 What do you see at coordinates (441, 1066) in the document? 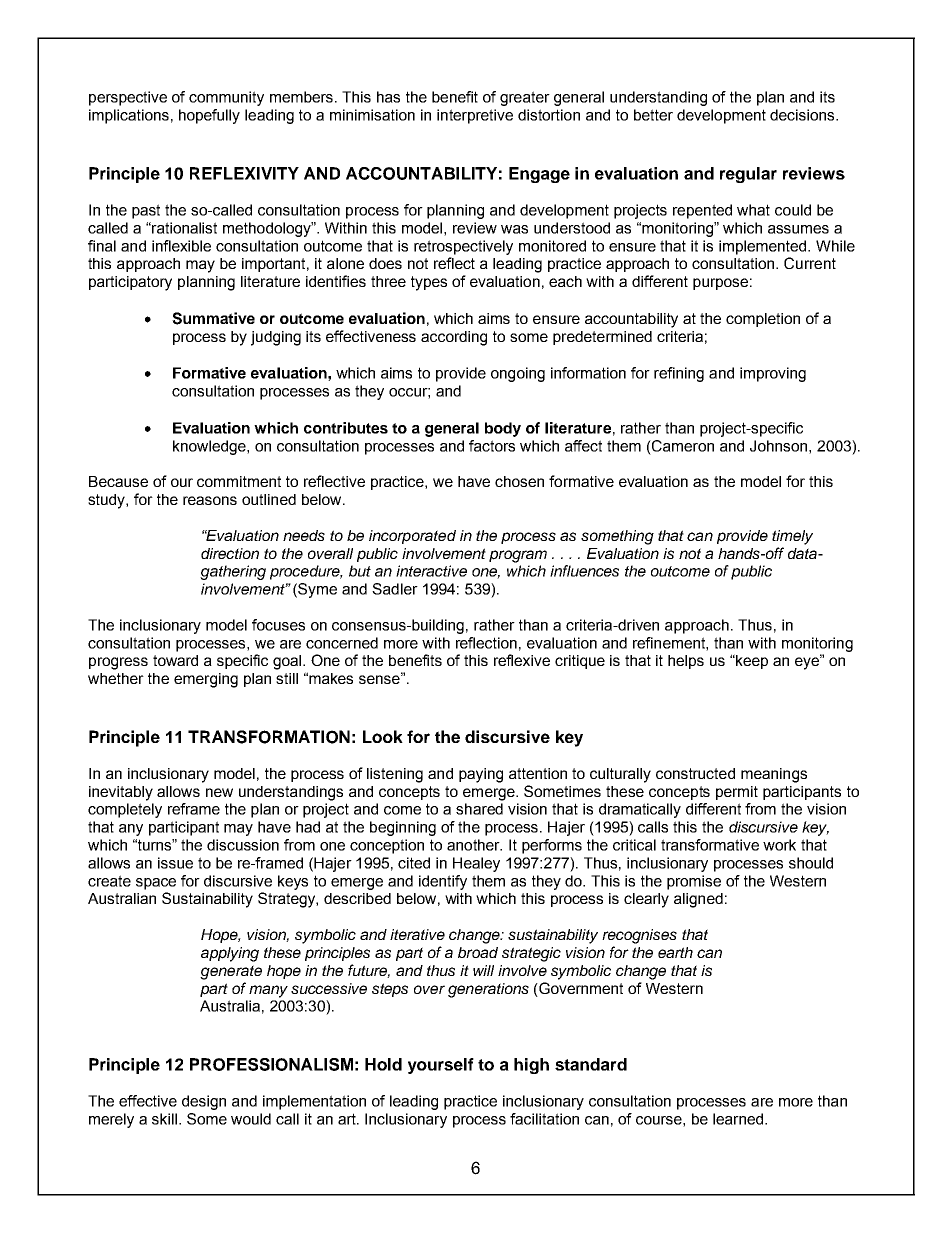
I see `yourself` at bounding box center [441, 1066].
